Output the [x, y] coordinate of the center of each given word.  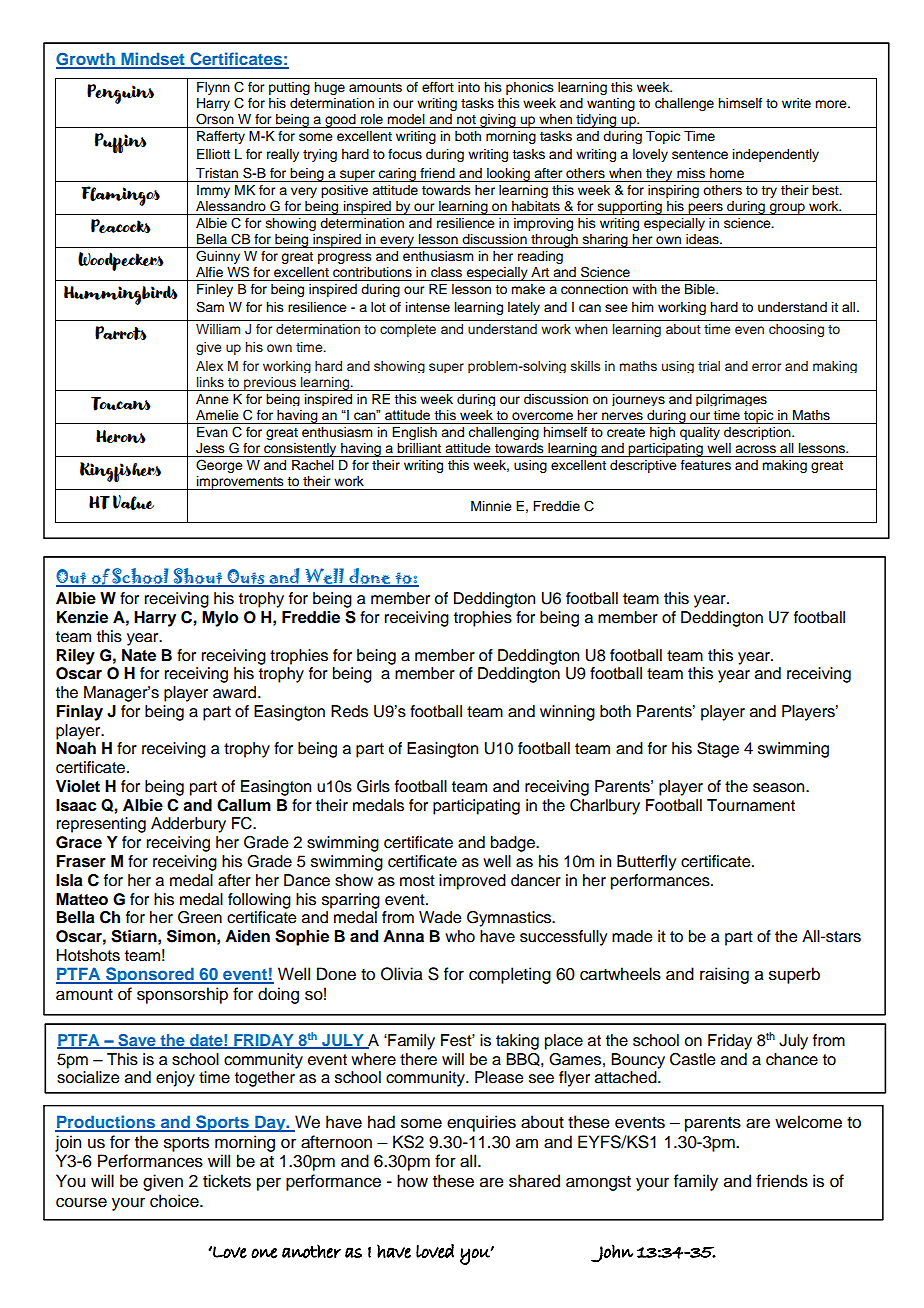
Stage [718, 750]
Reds [349, 711]
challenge [684, 104]
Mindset [153, 60]
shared [534, 1181]
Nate [139, 655]
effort [438, 87]
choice [175, 1201]
